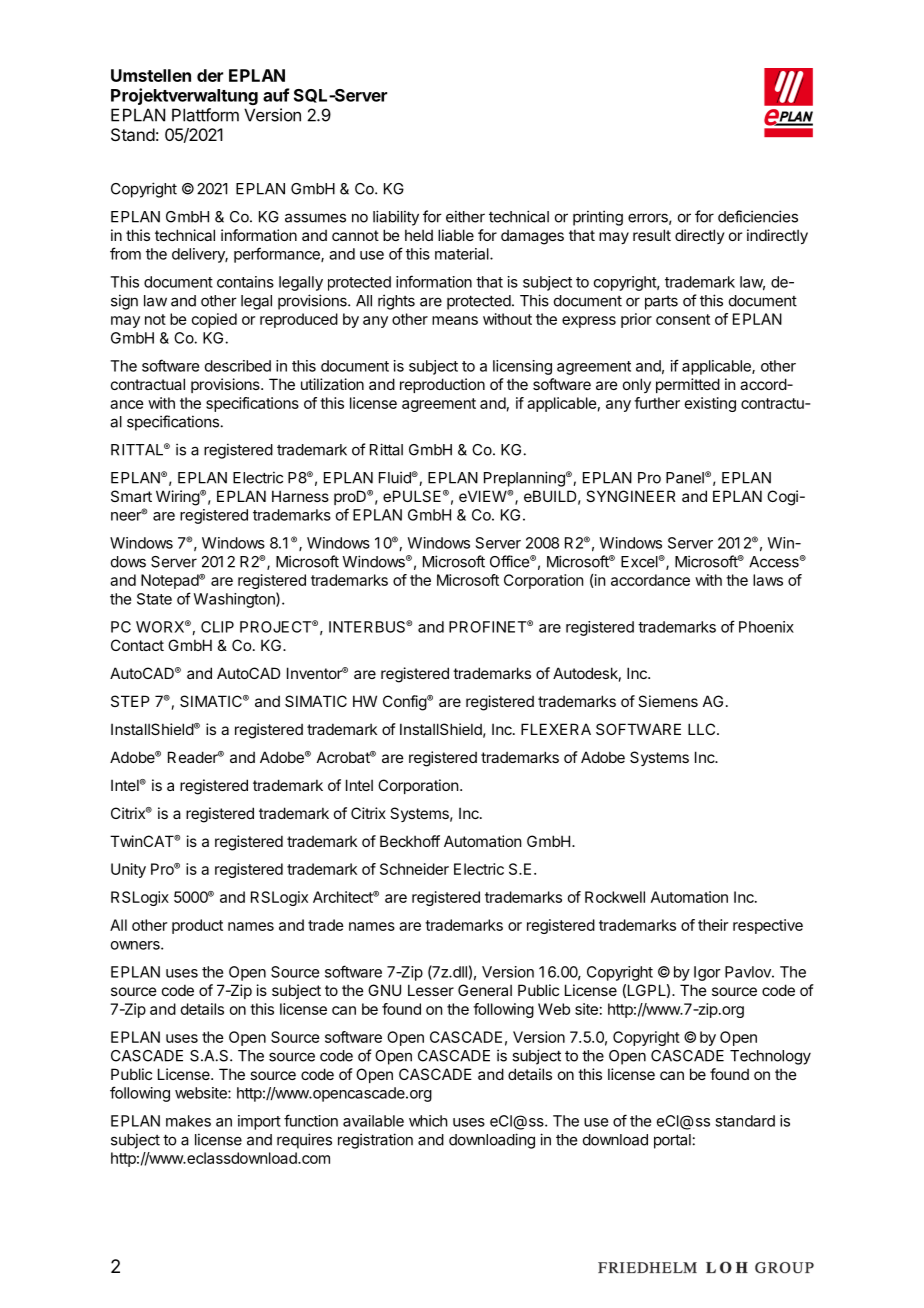 The image size is (924, 1308). What do you see at coordinates (428, 1121) in the image?
I see `which` at bounding box center [428, 1121].
